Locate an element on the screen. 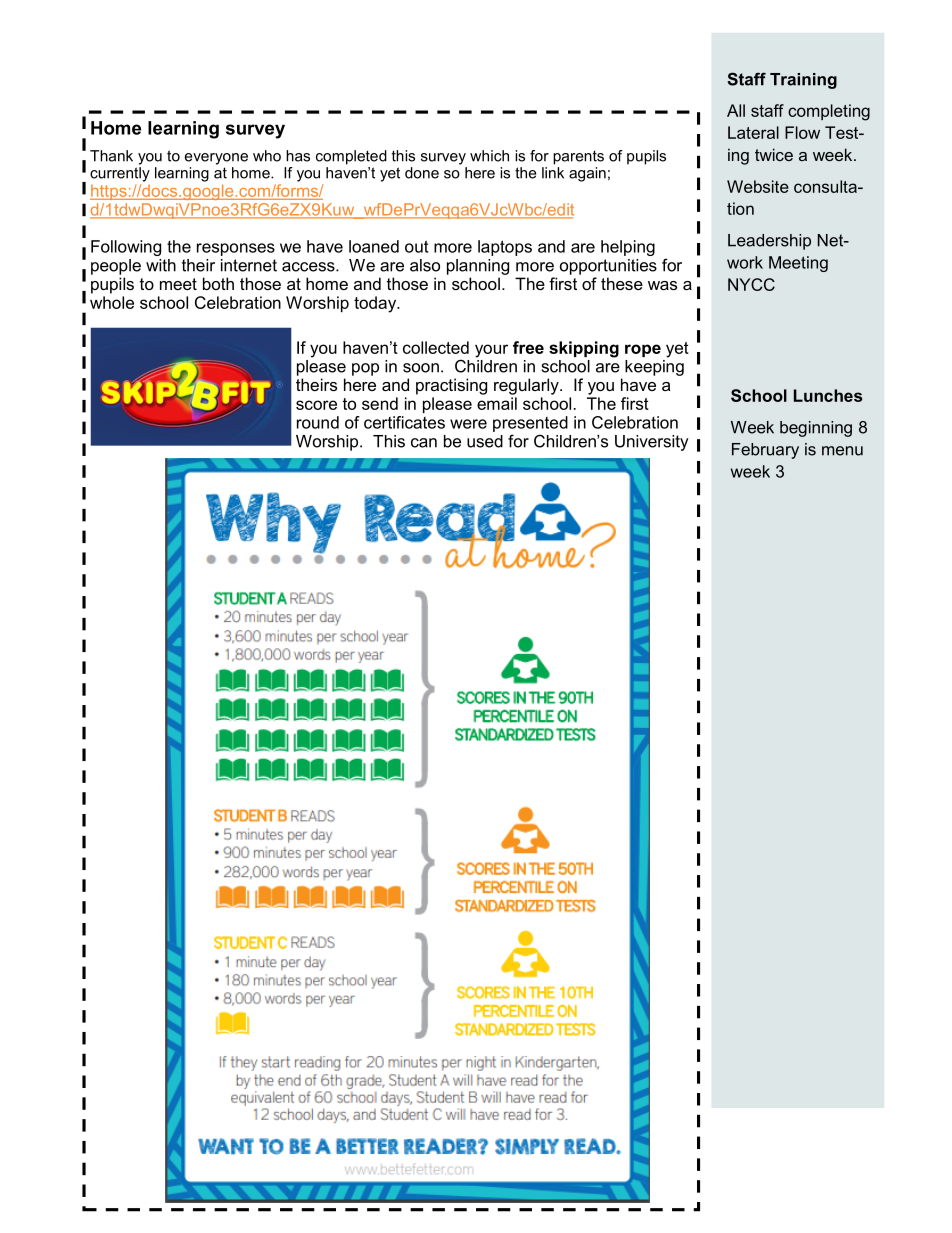  which is located at coordinates (489, 156).
